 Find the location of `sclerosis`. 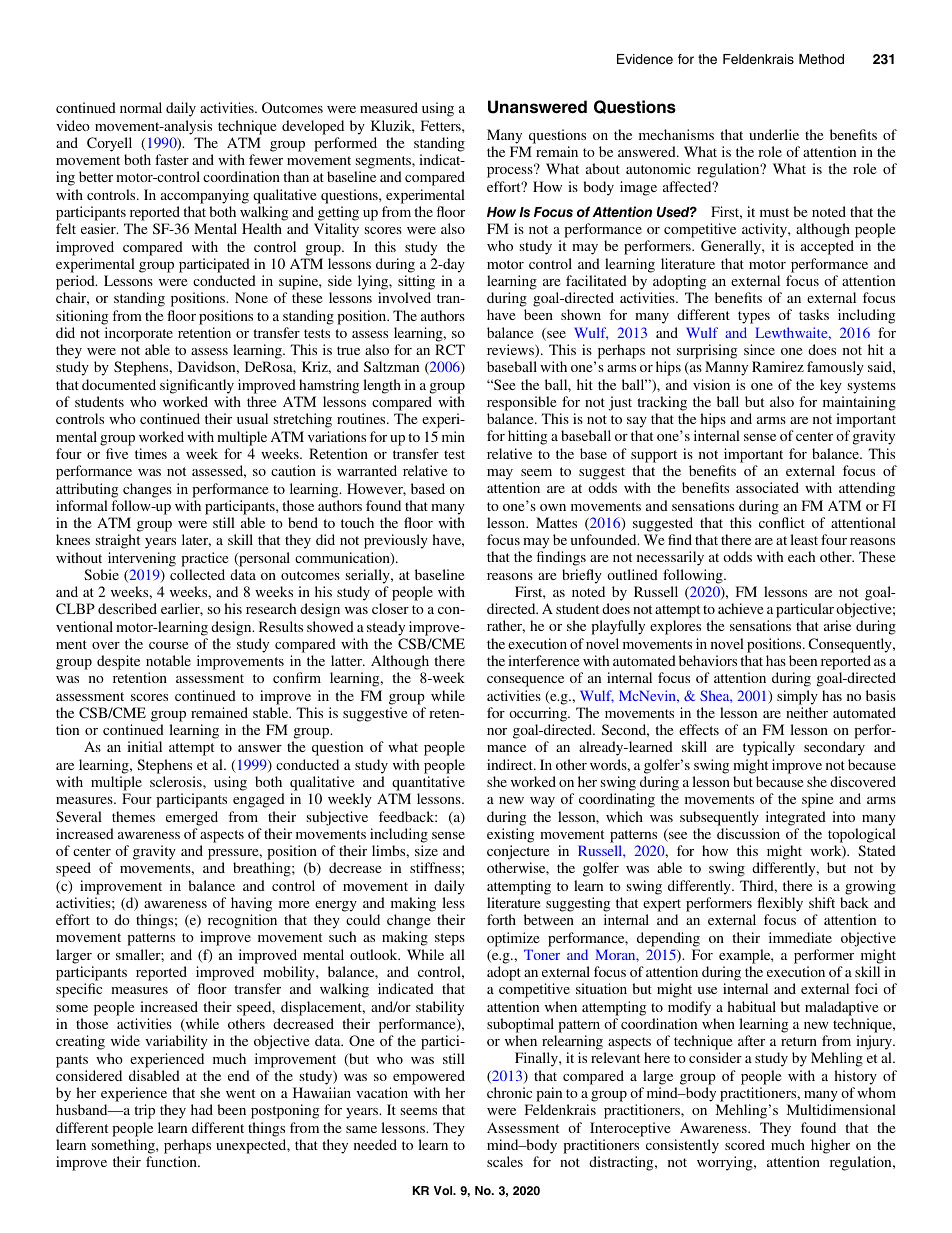

sclerosis is located at coordinates (177, 781).
